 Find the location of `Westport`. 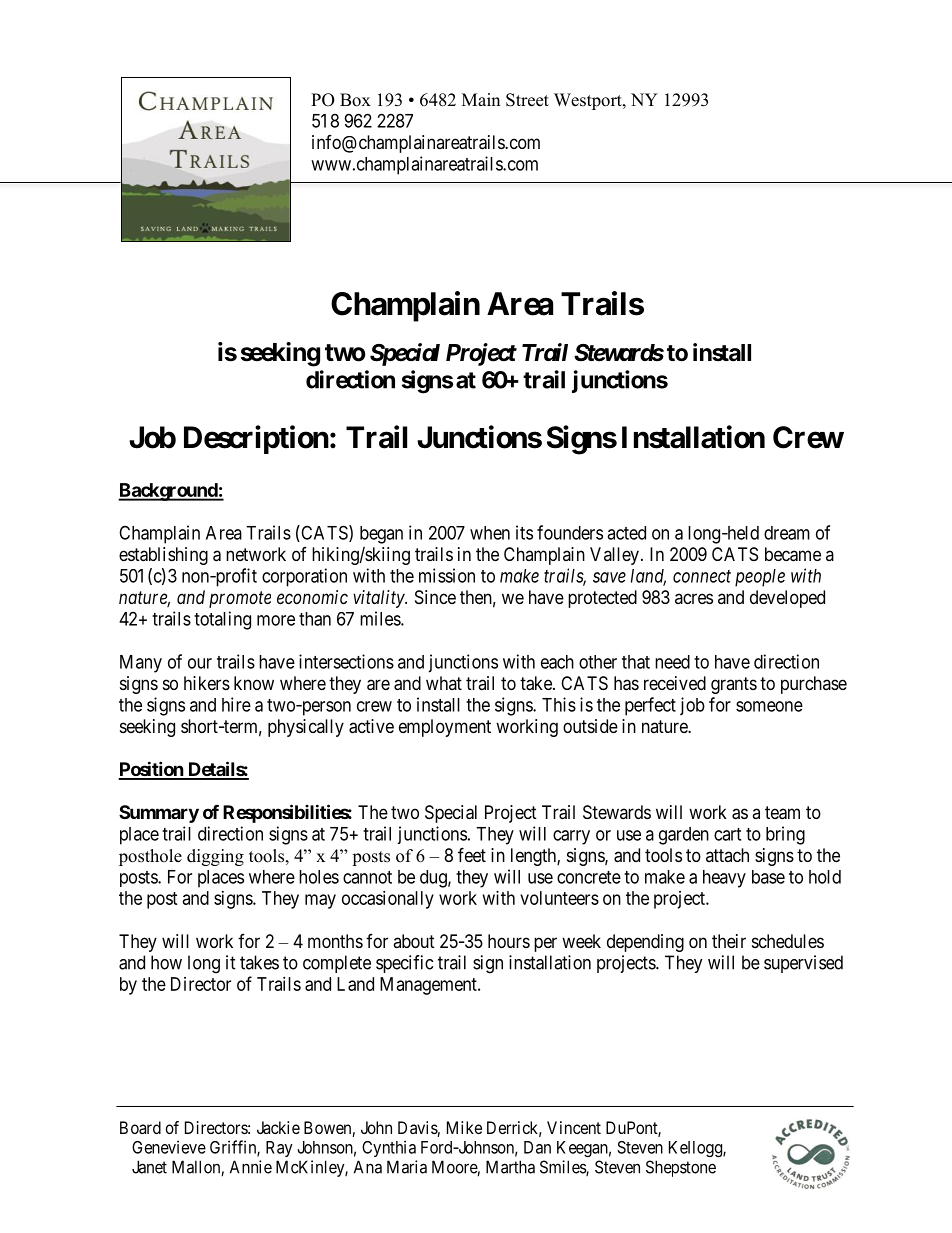

Westport is located at coordinates (589, 101).
